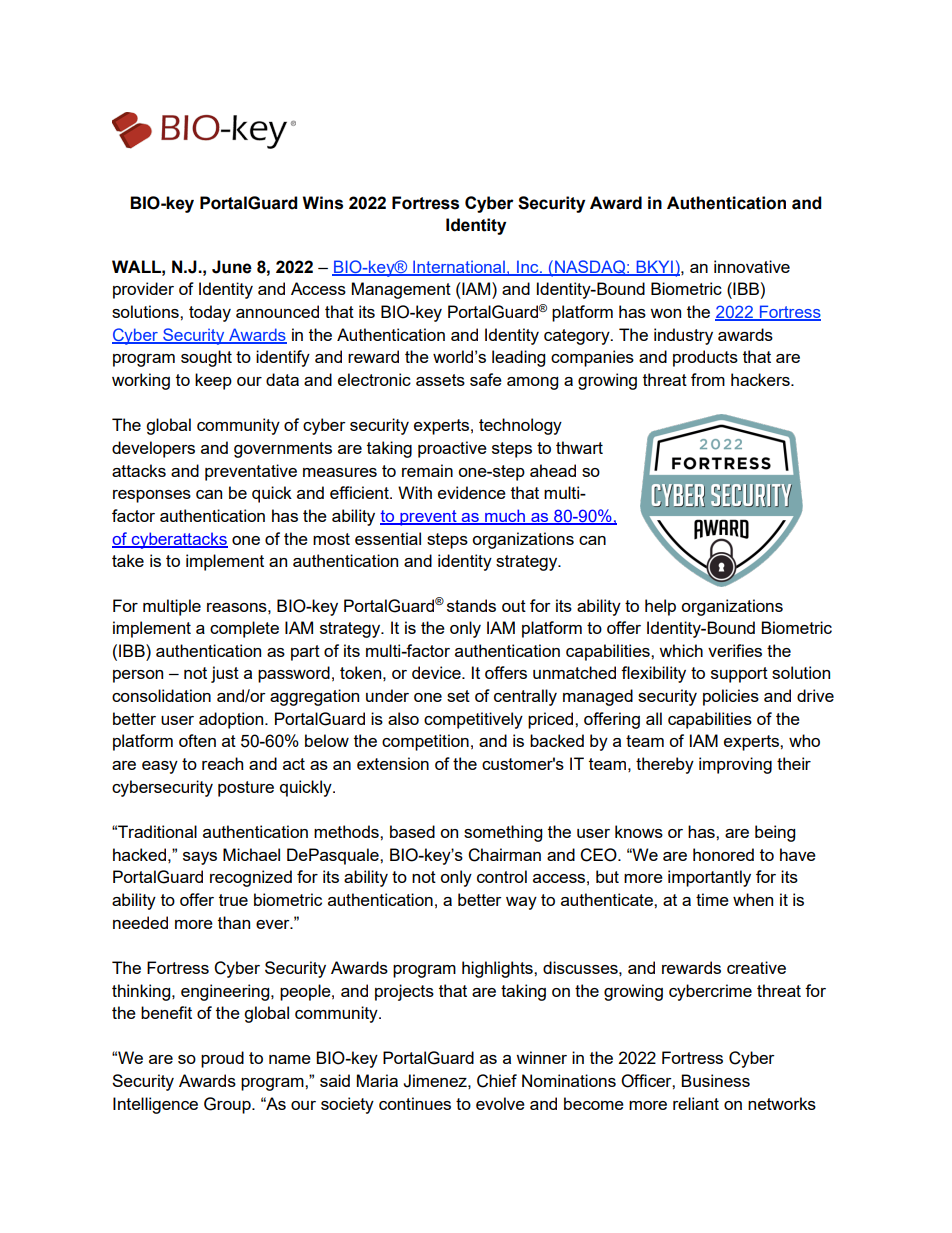  What do you see at coordinates (752, 266) in the page?
I see `innovative` at bounding box center [752, 266].
